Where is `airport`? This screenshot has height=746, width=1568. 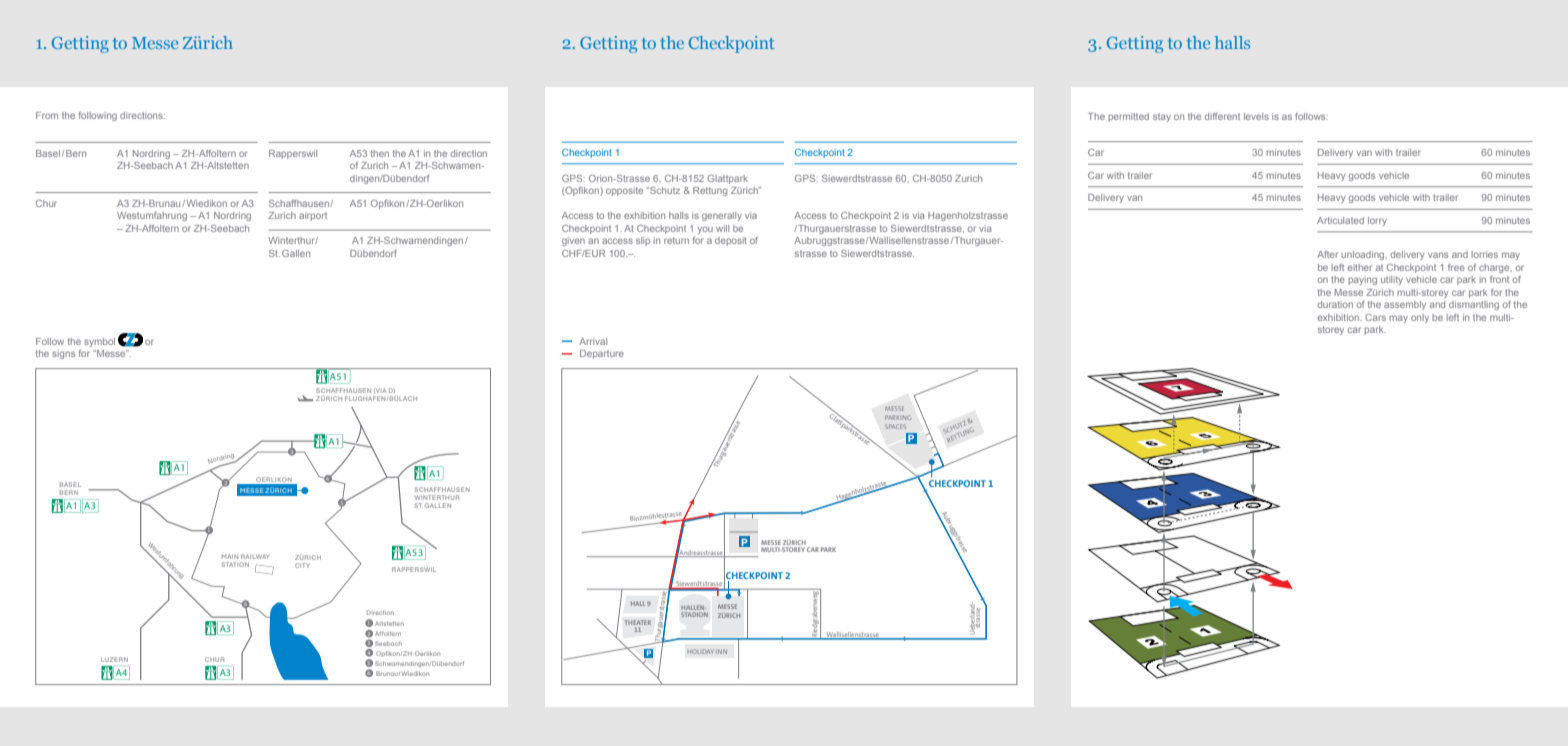 airport is located at coordinates (313, 216).
